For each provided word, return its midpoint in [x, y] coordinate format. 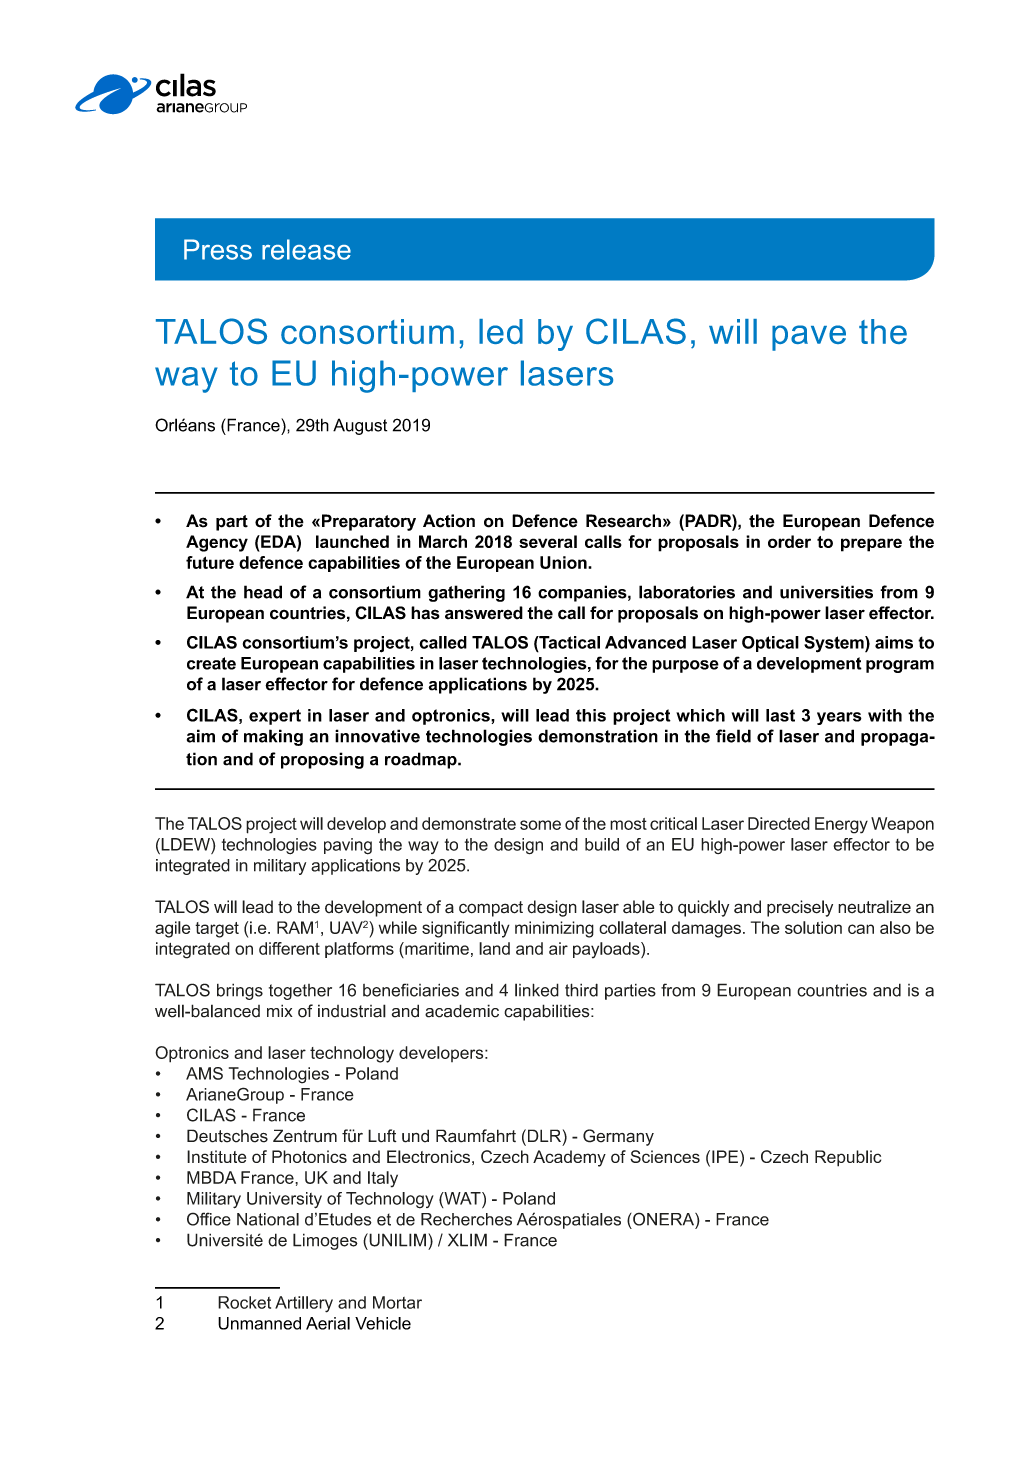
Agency [217, 543]
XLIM [467, 1240]
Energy [841, 825]
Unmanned [259, 1323]
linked [537, 990]
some [540, 825]
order [789, 541]
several [548, 541]
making [273, 737]
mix [280, 1010]
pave [809, 338]
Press [218, 249]
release [306, 249]
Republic [848, 1158]
